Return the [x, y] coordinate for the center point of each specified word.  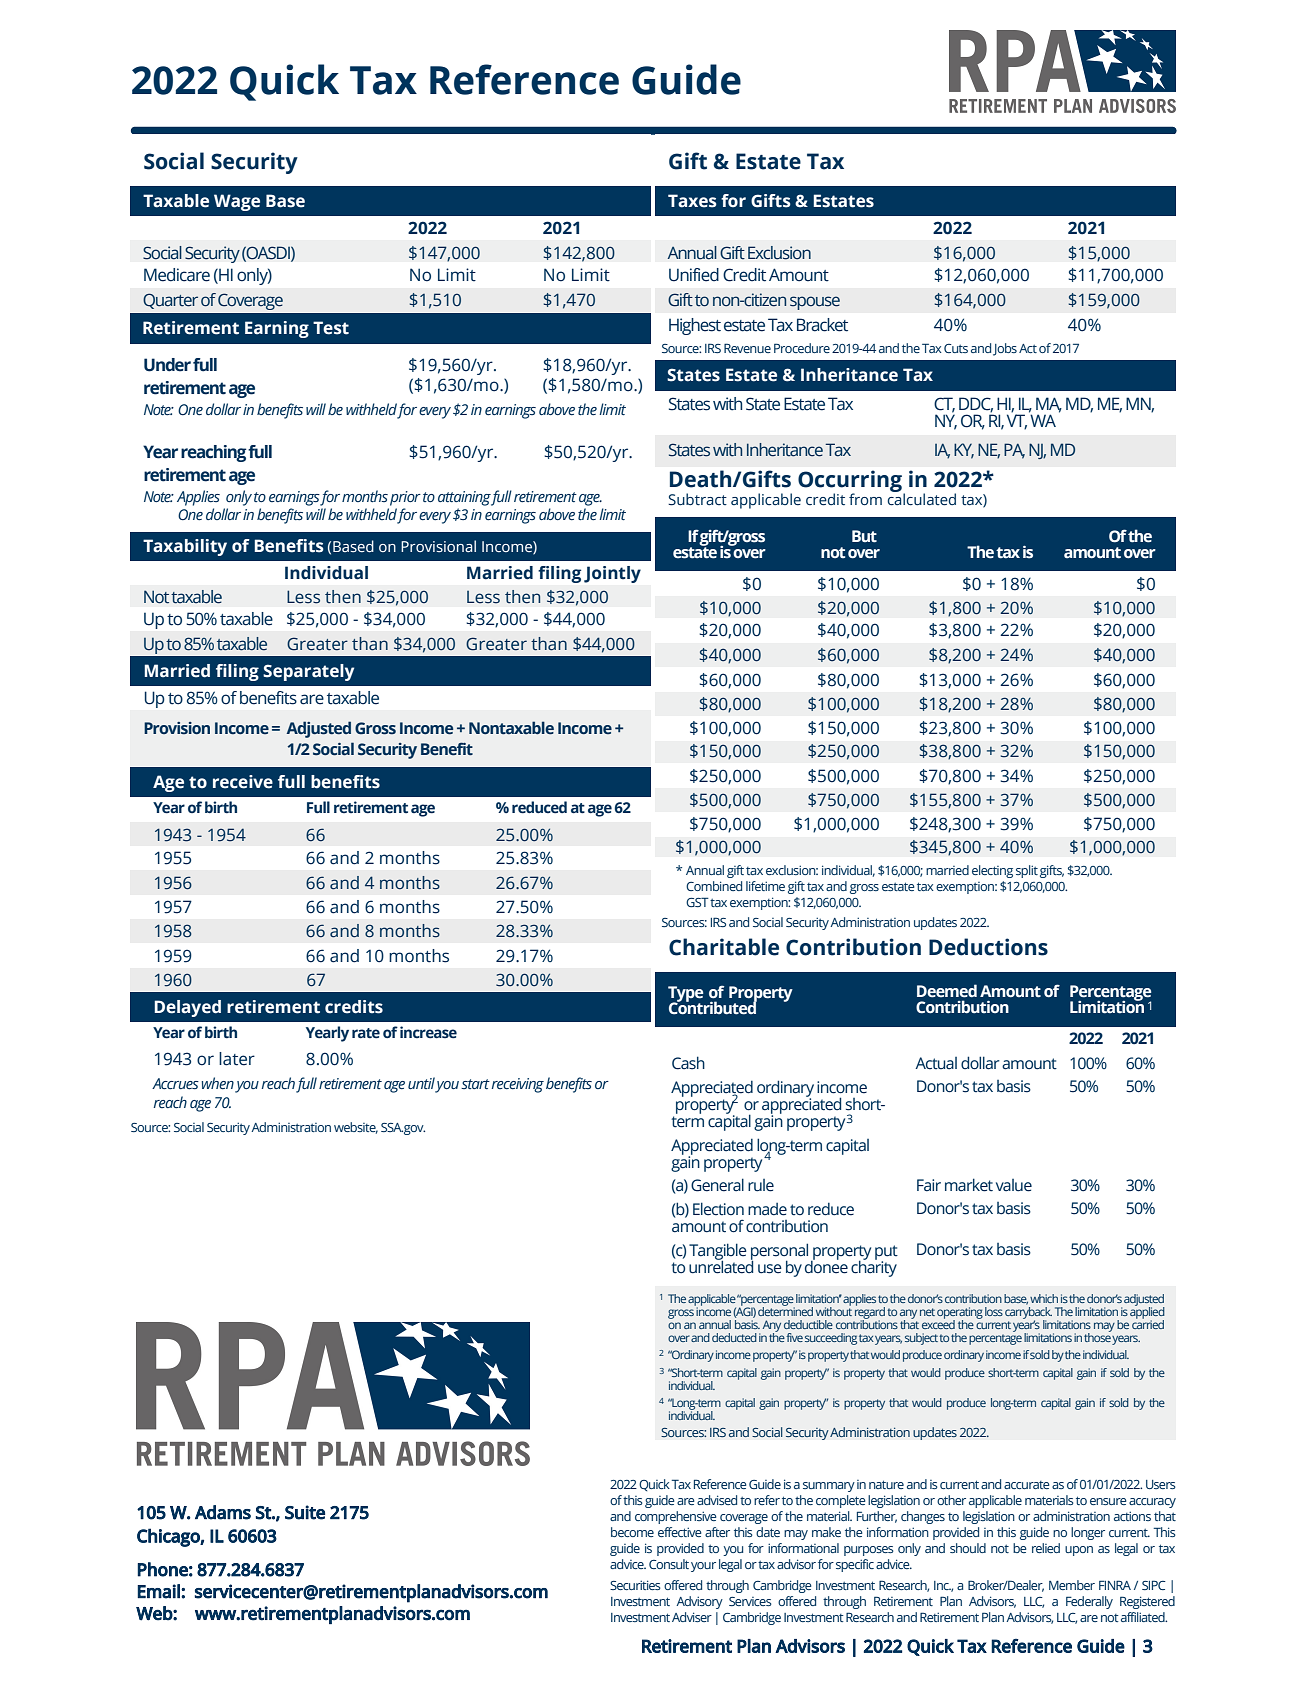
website [356, 1128]
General [717, 1185]
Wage [237, 202]
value [1014, 1185]
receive [243, 782]
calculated [921, 498]
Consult [669, 1564]
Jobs [1005, 349]
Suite [305, 1512]
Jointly [612, 574]
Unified [694, 275]
